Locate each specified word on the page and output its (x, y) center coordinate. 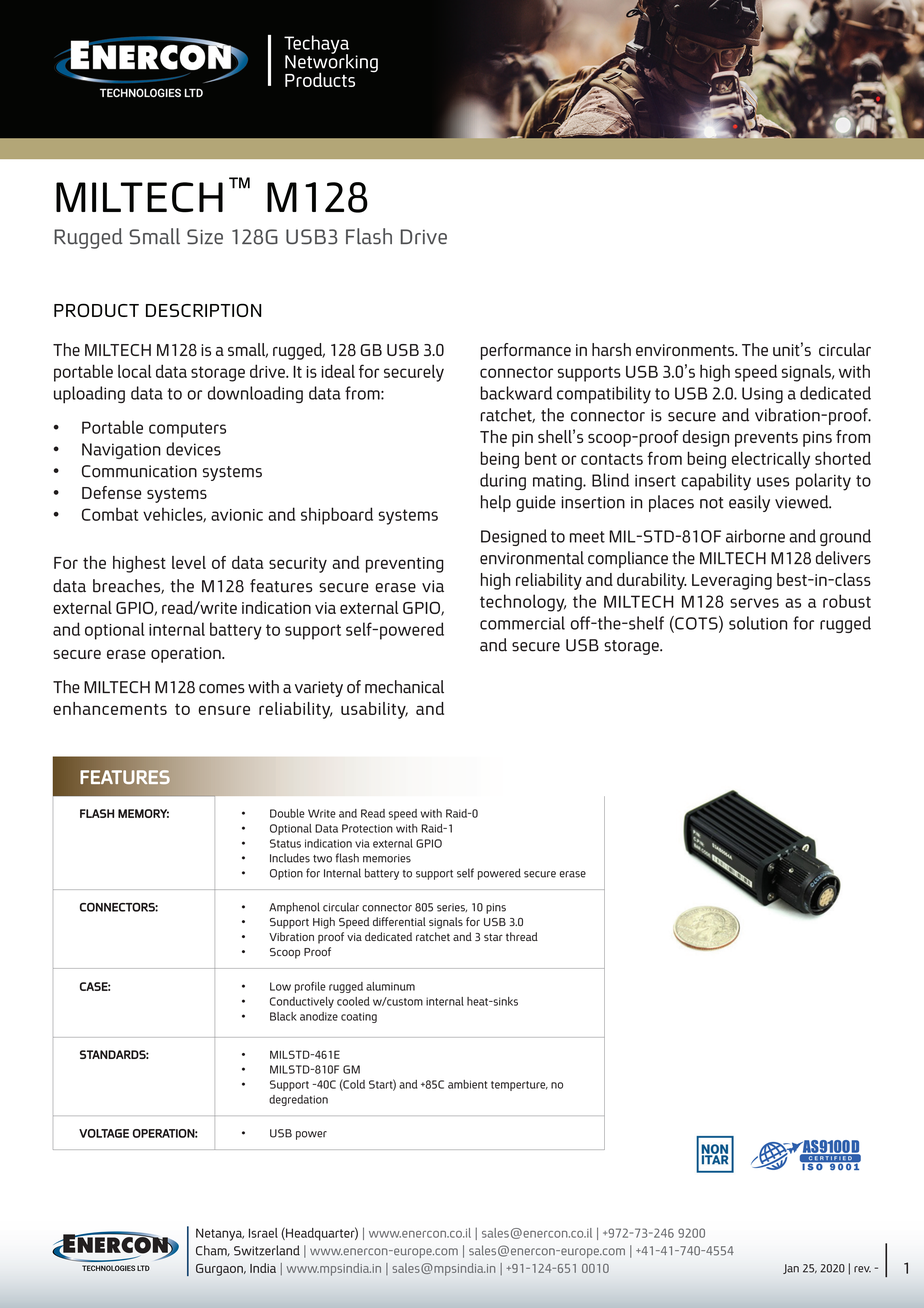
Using (762, 395)
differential (399, 921)
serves (754, 603)
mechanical (404, 687)
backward (516, 393)
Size (205, 237)
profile (310, 987)
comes (222, 689)
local (135, 371)
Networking (331, 63)
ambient (467, 1084)
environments (686, 350)
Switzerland (267, 1250)
